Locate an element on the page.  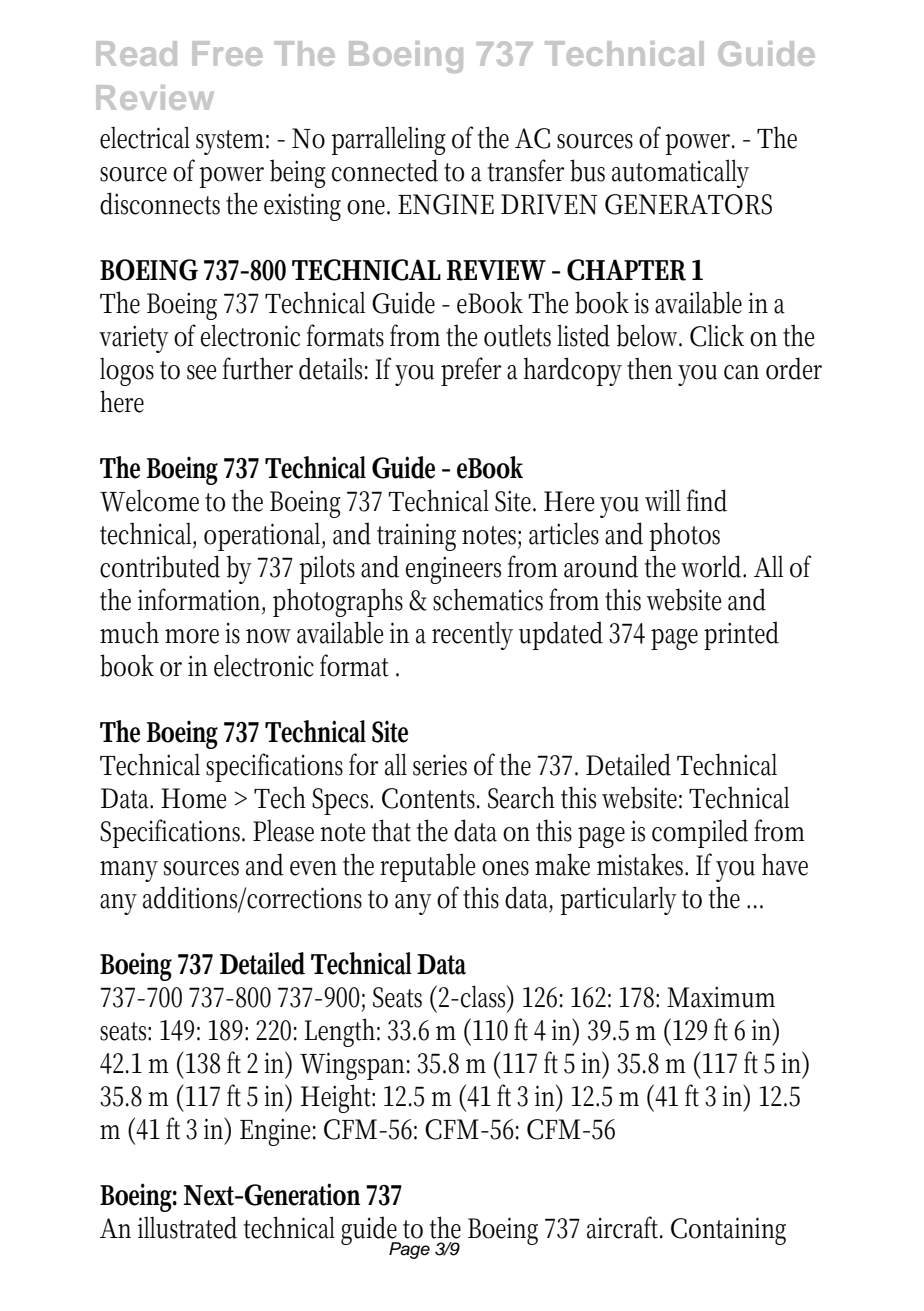
Welcome is located at coordinates (149, 500).
